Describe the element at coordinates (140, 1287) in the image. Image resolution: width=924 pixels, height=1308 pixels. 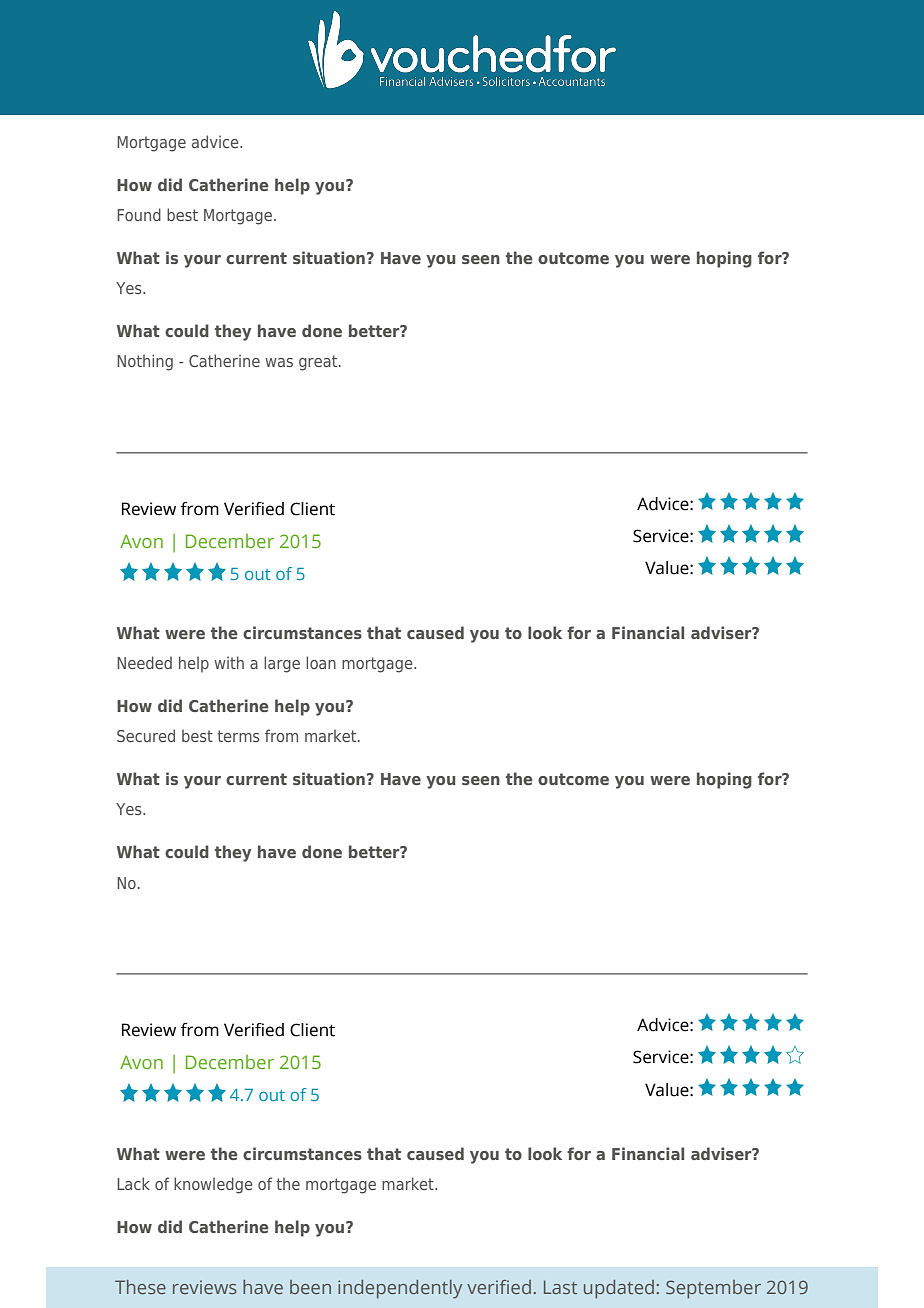
I see `These` at that location.
